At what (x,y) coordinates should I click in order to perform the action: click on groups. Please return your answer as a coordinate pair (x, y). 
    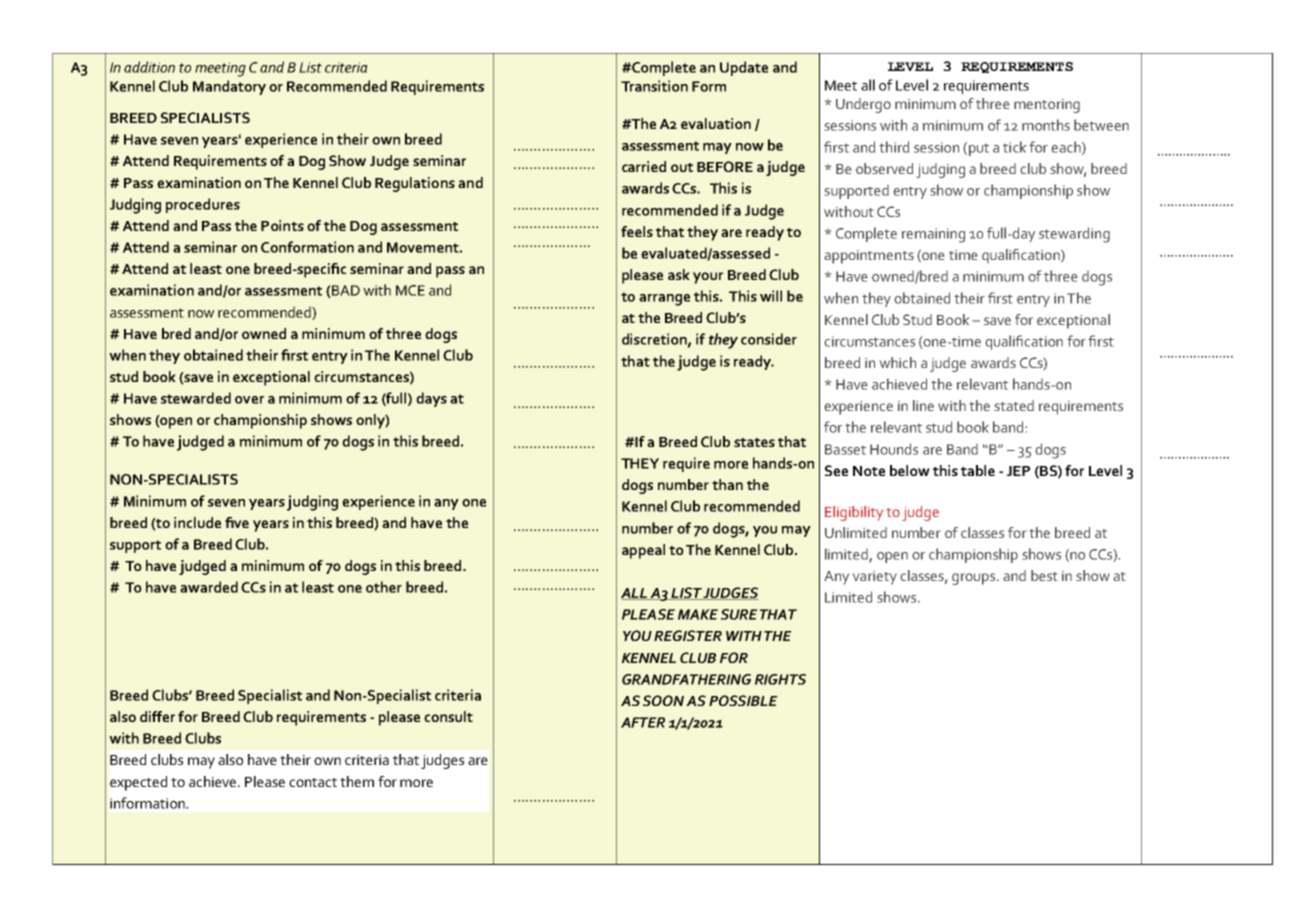
    Looking at the image, I should click on (975, 579).
